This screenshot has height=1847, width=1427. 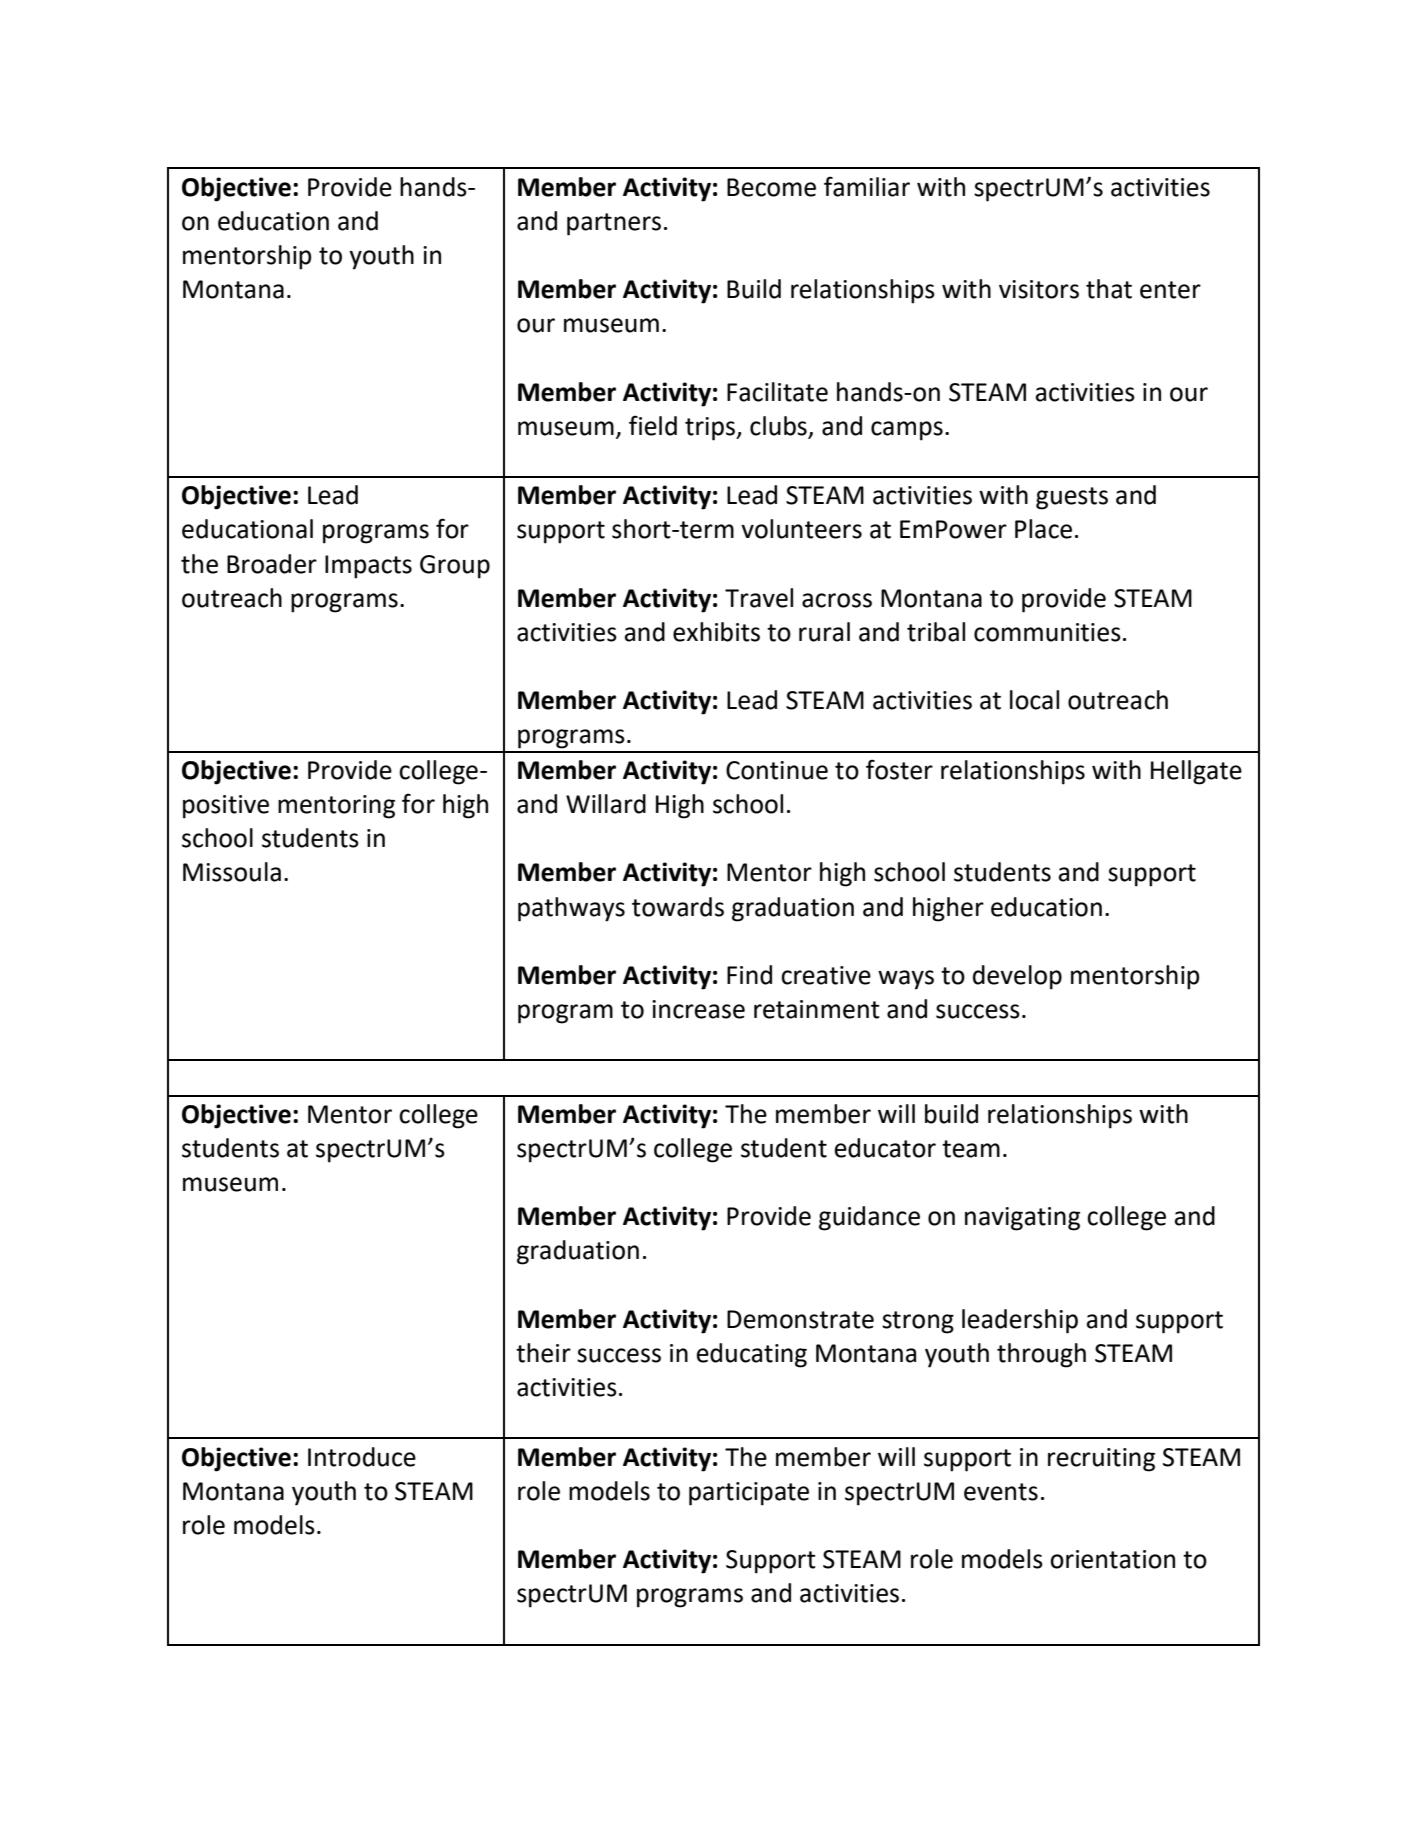 I want to click on participate, so click(x=749, y=1494).
